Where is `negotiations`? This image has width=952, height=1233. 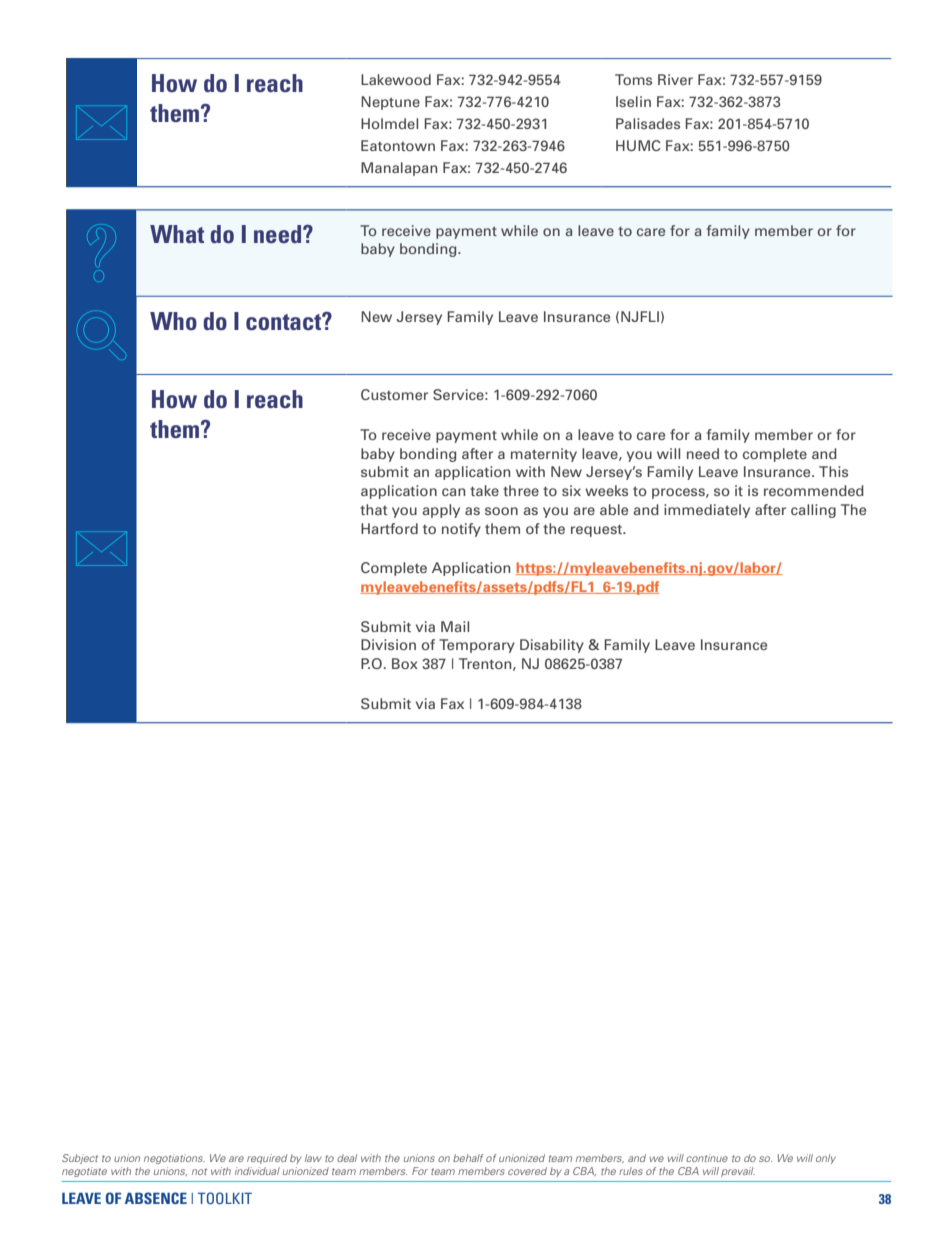 negotiations is located at coordinates (174, 1159).
